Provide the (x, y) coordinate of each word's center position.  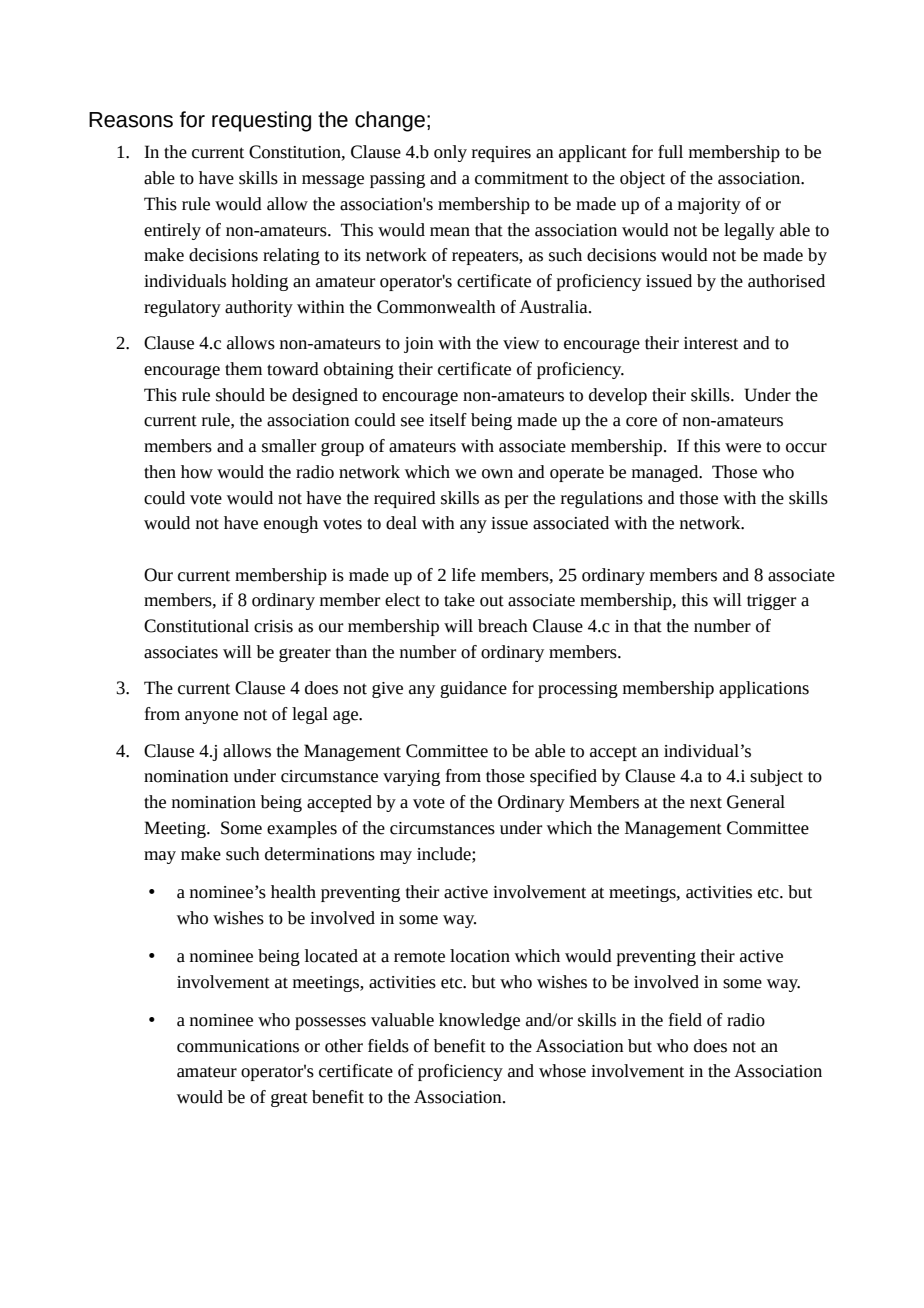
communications (238, 1046)
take (459, 600)
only (450, 153)
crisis (273, 626)
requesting (261, 121)
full (670, 152)
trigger (771, 602)
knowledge (479, 1021)
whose (562, 1071)
